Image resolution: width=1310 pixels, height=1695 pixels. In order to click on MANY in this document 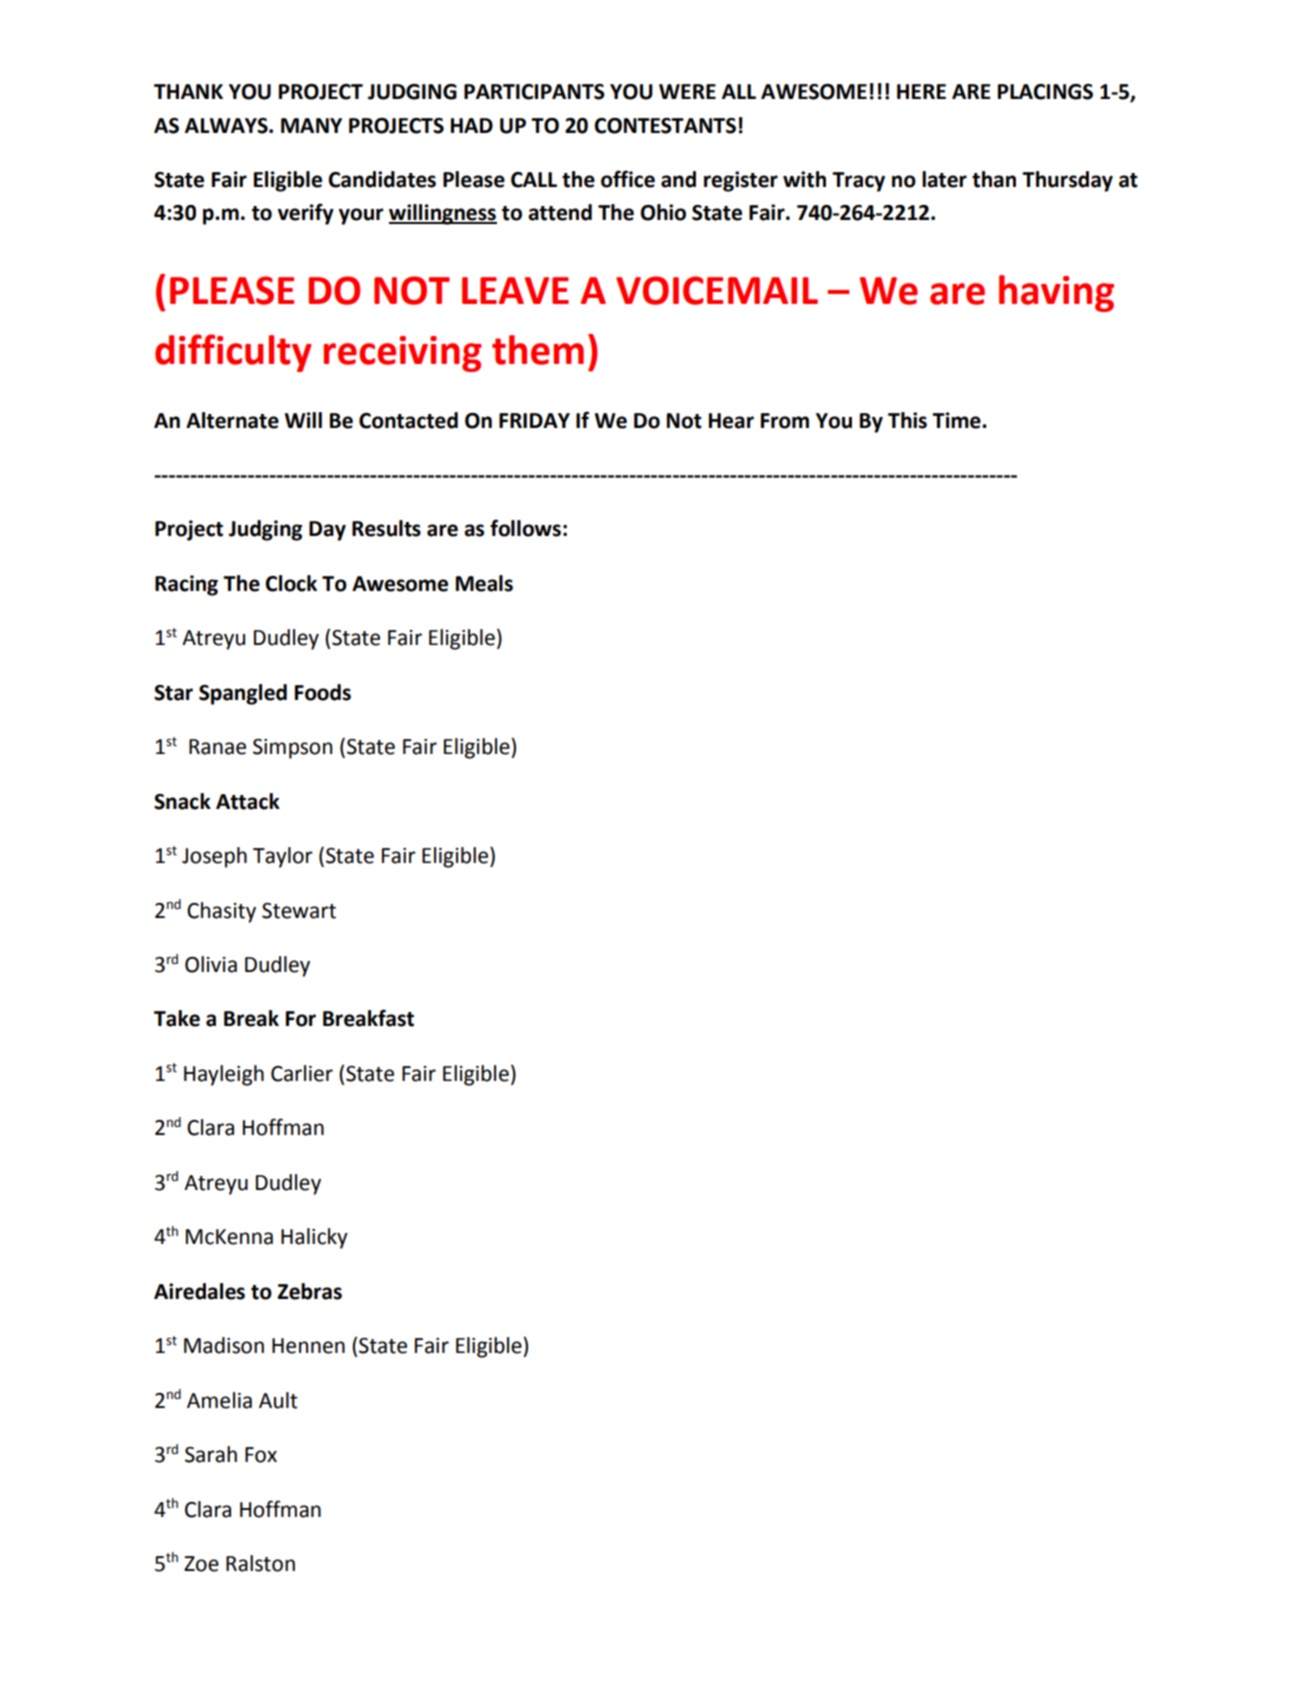, I will do `click(311, 125)`.
